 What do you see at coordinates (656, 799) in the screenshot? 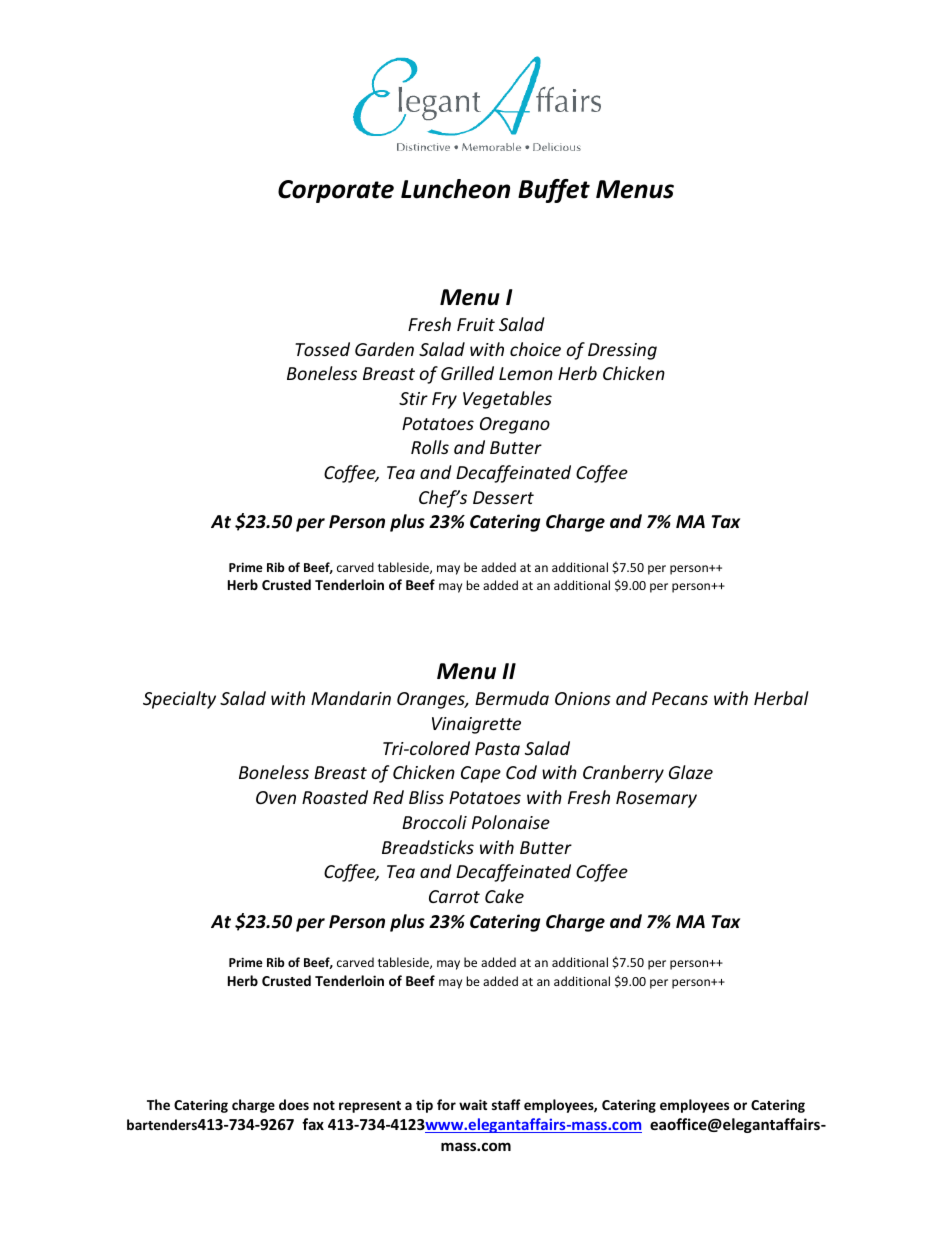
I see `Rosemary` at bounding box center [656, 799].
